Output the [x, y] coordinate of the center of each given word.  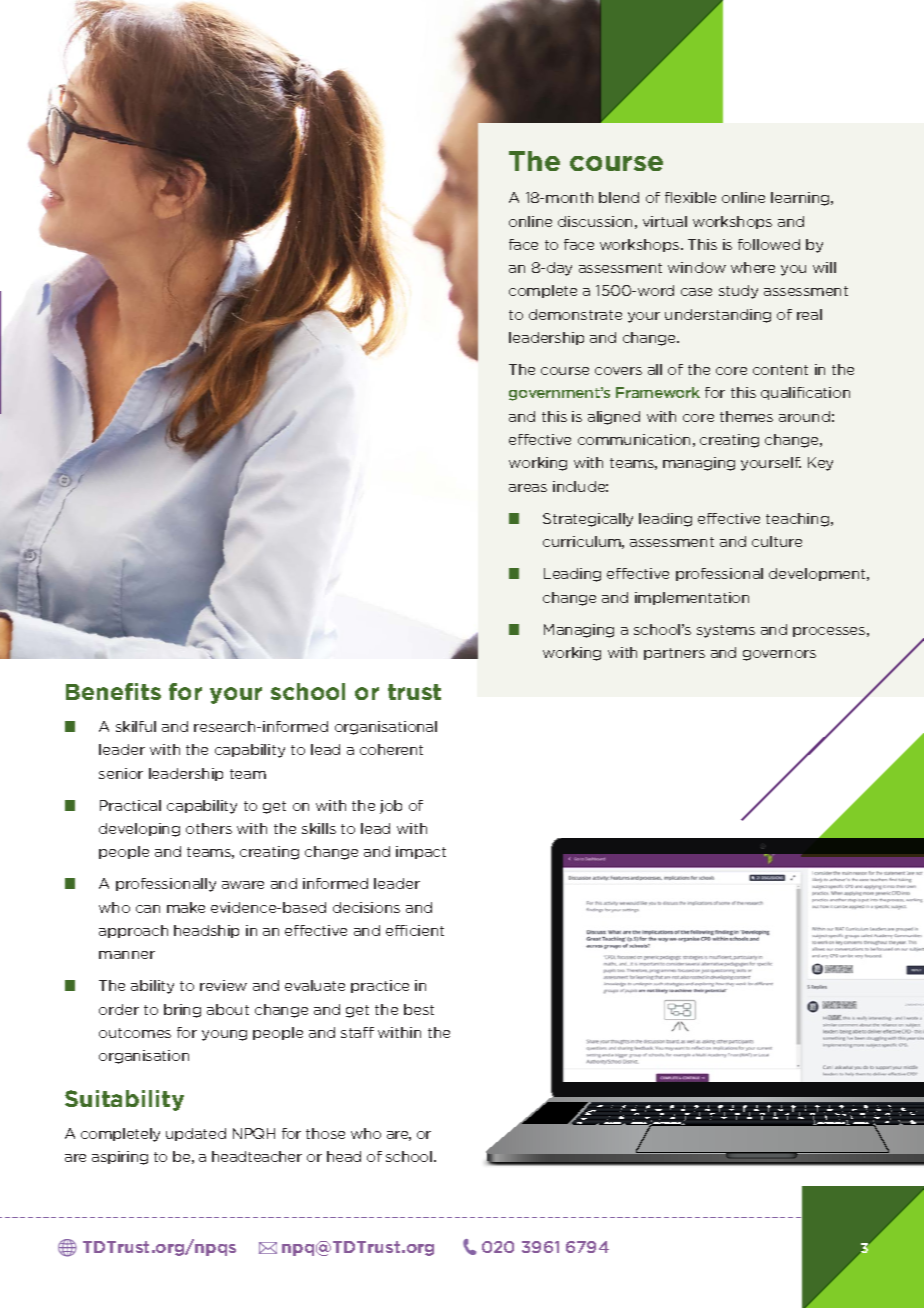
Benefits [113, 691]
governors [779, 655]
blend [619, 197]
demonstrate [575, 314]
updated [196, 1134]
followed [769, 244]
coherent [391, 749]
